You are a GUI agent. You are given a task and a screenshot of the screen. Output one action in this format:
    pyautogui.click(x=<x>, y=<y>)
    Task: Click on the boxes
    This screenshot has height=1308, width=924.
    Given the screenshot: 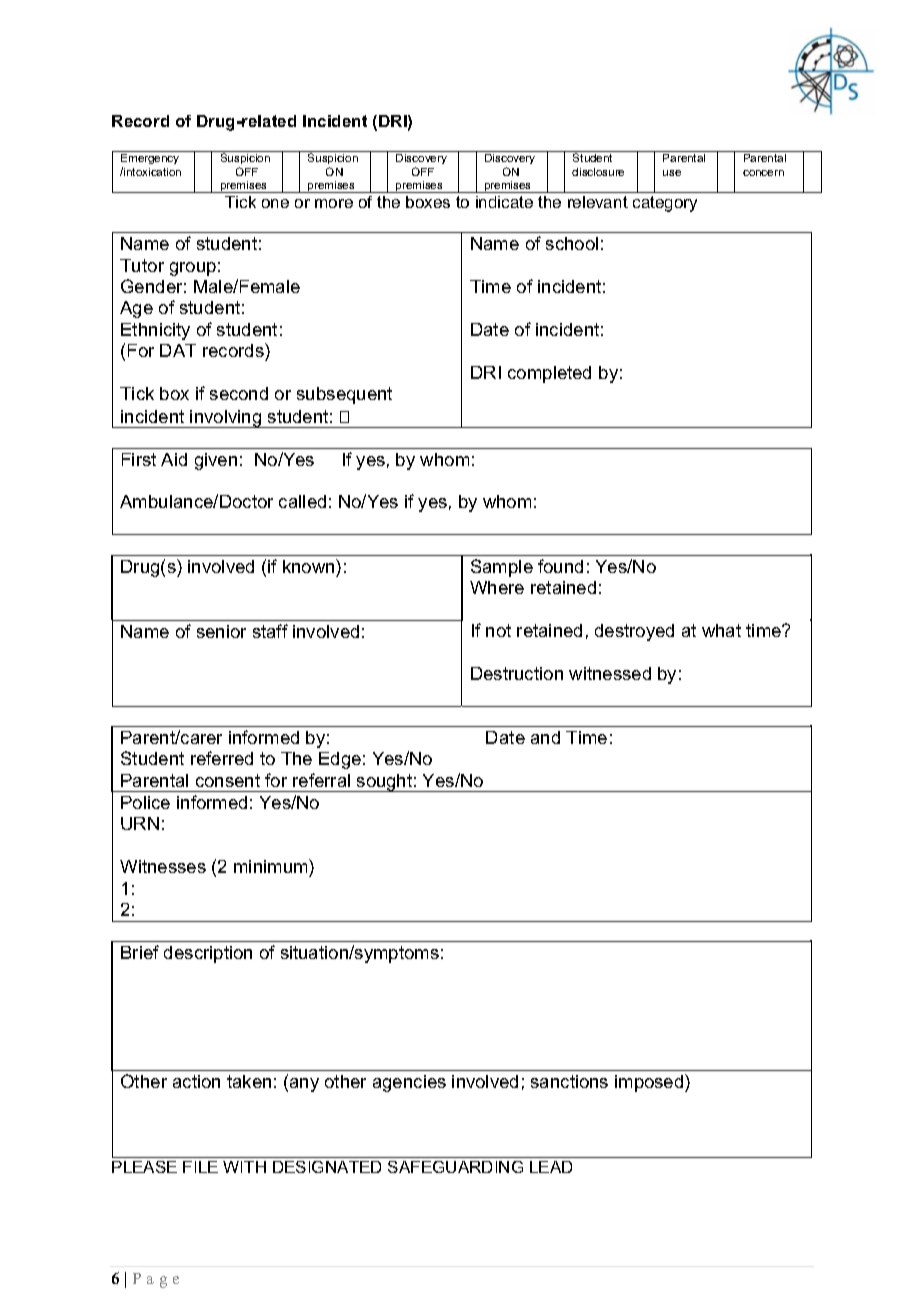 What is the action you would take?
    pyautogui.click(x=428, y=202)
